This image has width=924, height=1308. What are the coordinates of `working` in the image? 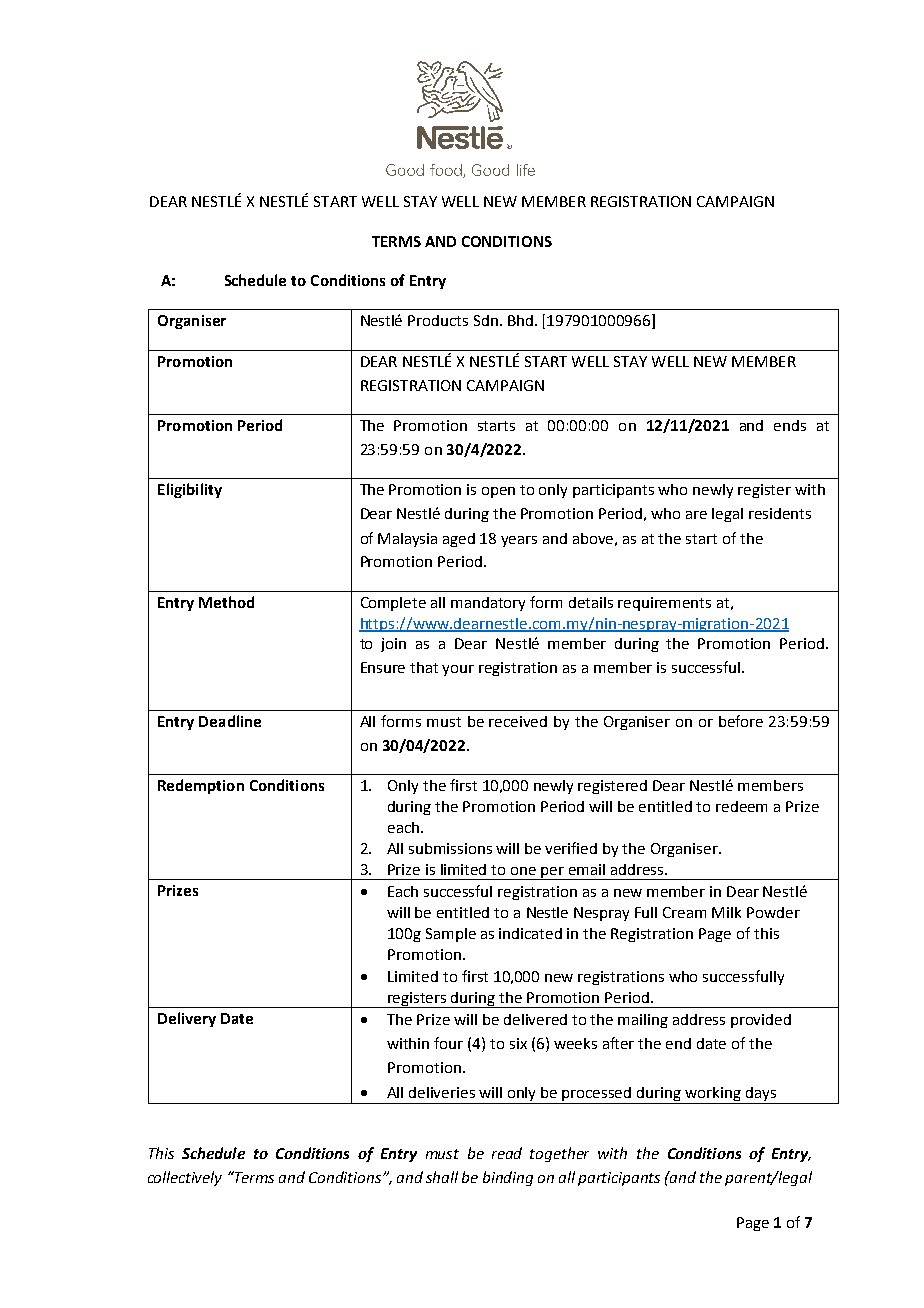 It's located at (713, 1095).
